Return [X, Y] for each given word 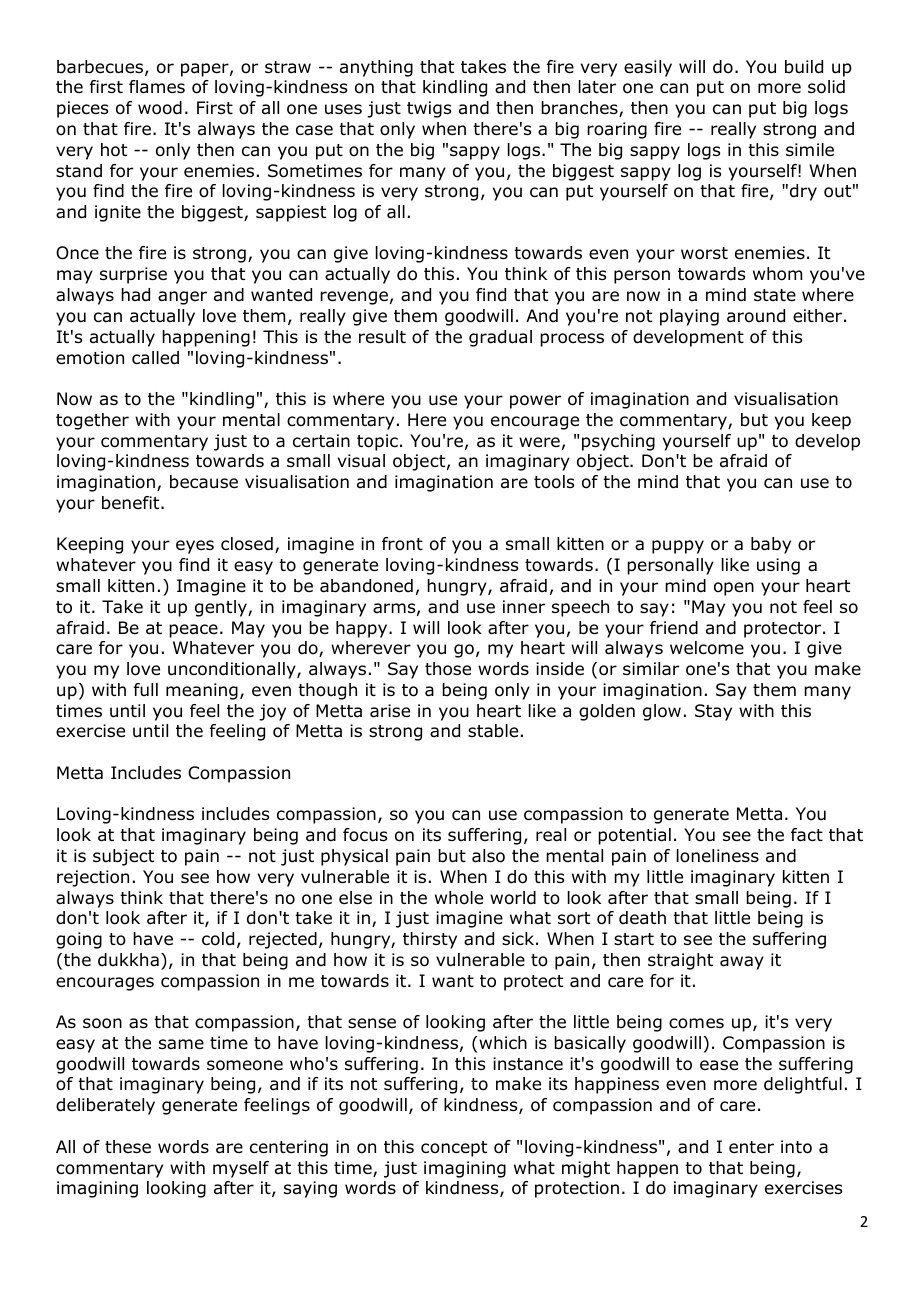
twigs [429, 109]
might [586, 1169]
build [804, 67]
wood [160, 108]
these [128, 1146]
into [796, 1147]
